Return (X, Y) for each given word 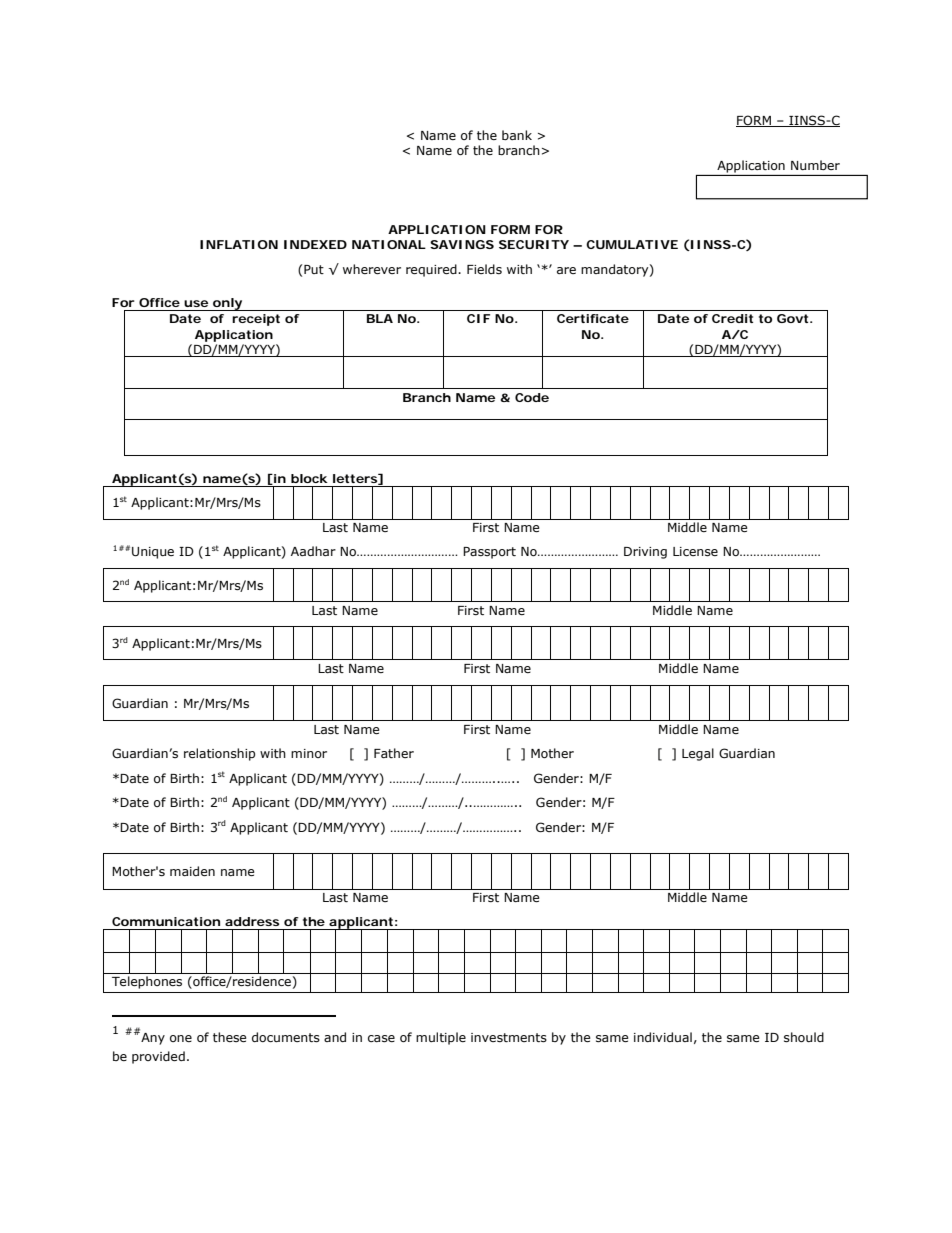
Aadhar (313, 551)
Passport (489, 553)
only (227, 304)
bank (517, 135)
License (695, 552)
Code (532, 397)
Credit (732, 318)
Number (815, 165)
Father (394, 753)
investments (509, 1038)
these (230, 1037)
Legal (698, 754)
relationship (219, 754)
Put (314, 269)
